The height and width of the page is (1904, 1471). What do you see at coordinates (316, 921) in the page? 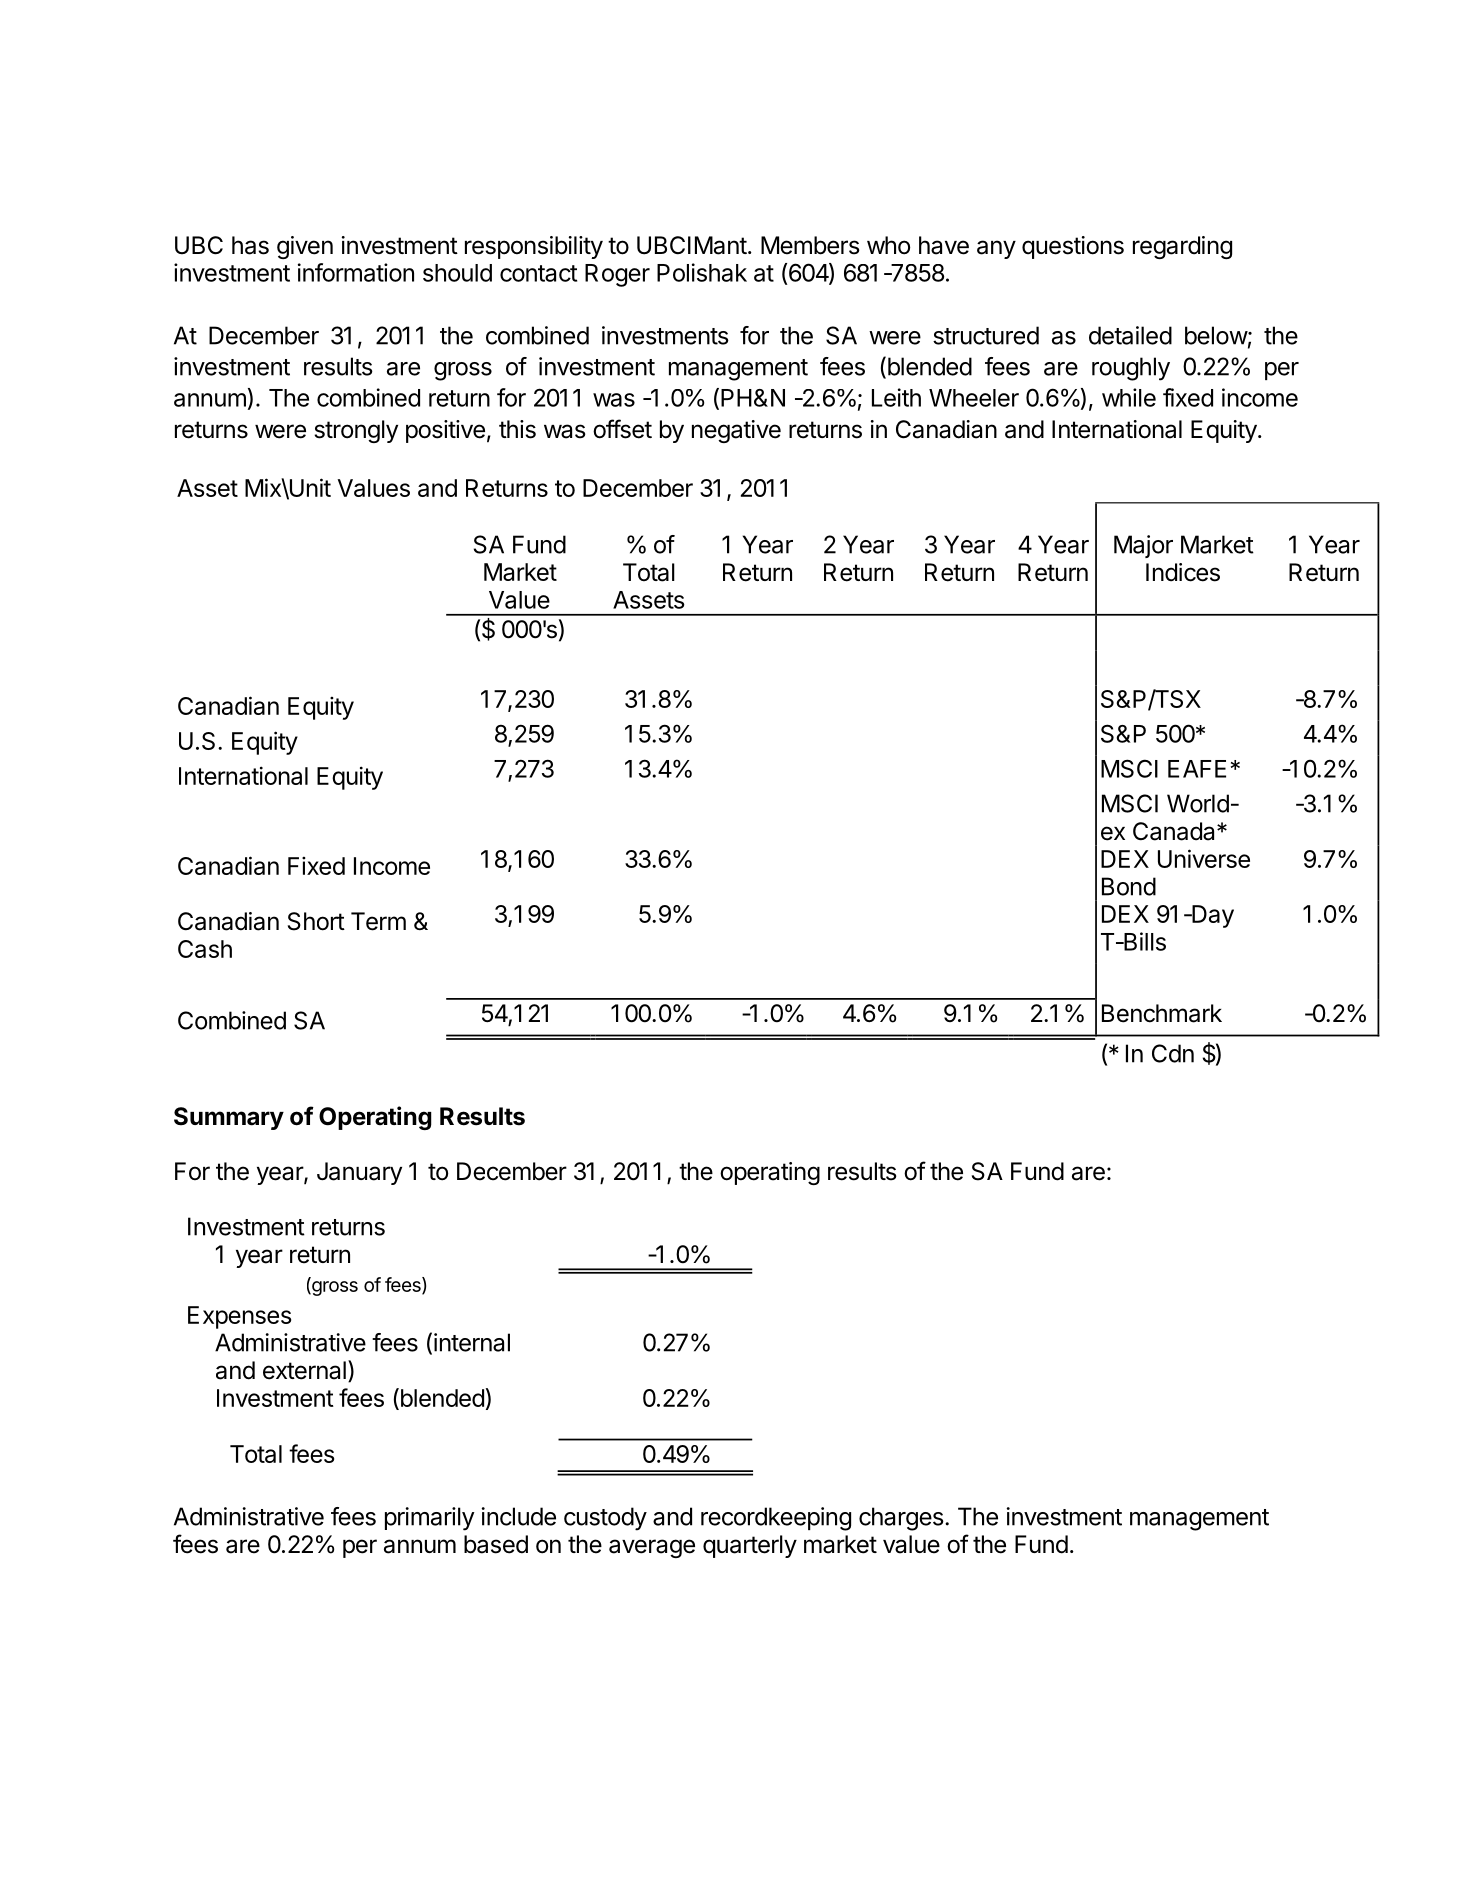
I see `Short` at bounding box center [316, 921].
